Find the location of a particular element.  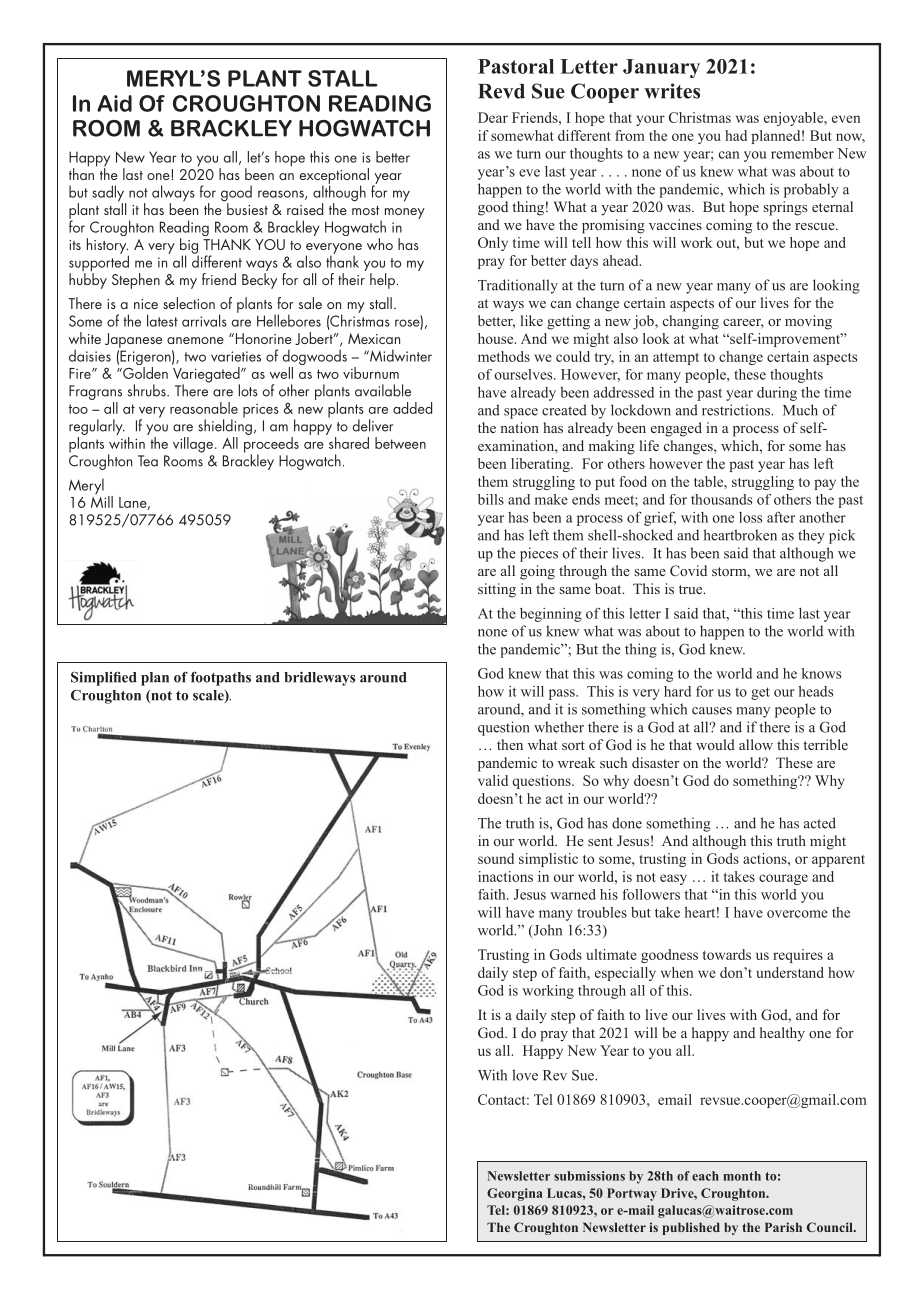

submissions is located at coordinates (589, 1176).
